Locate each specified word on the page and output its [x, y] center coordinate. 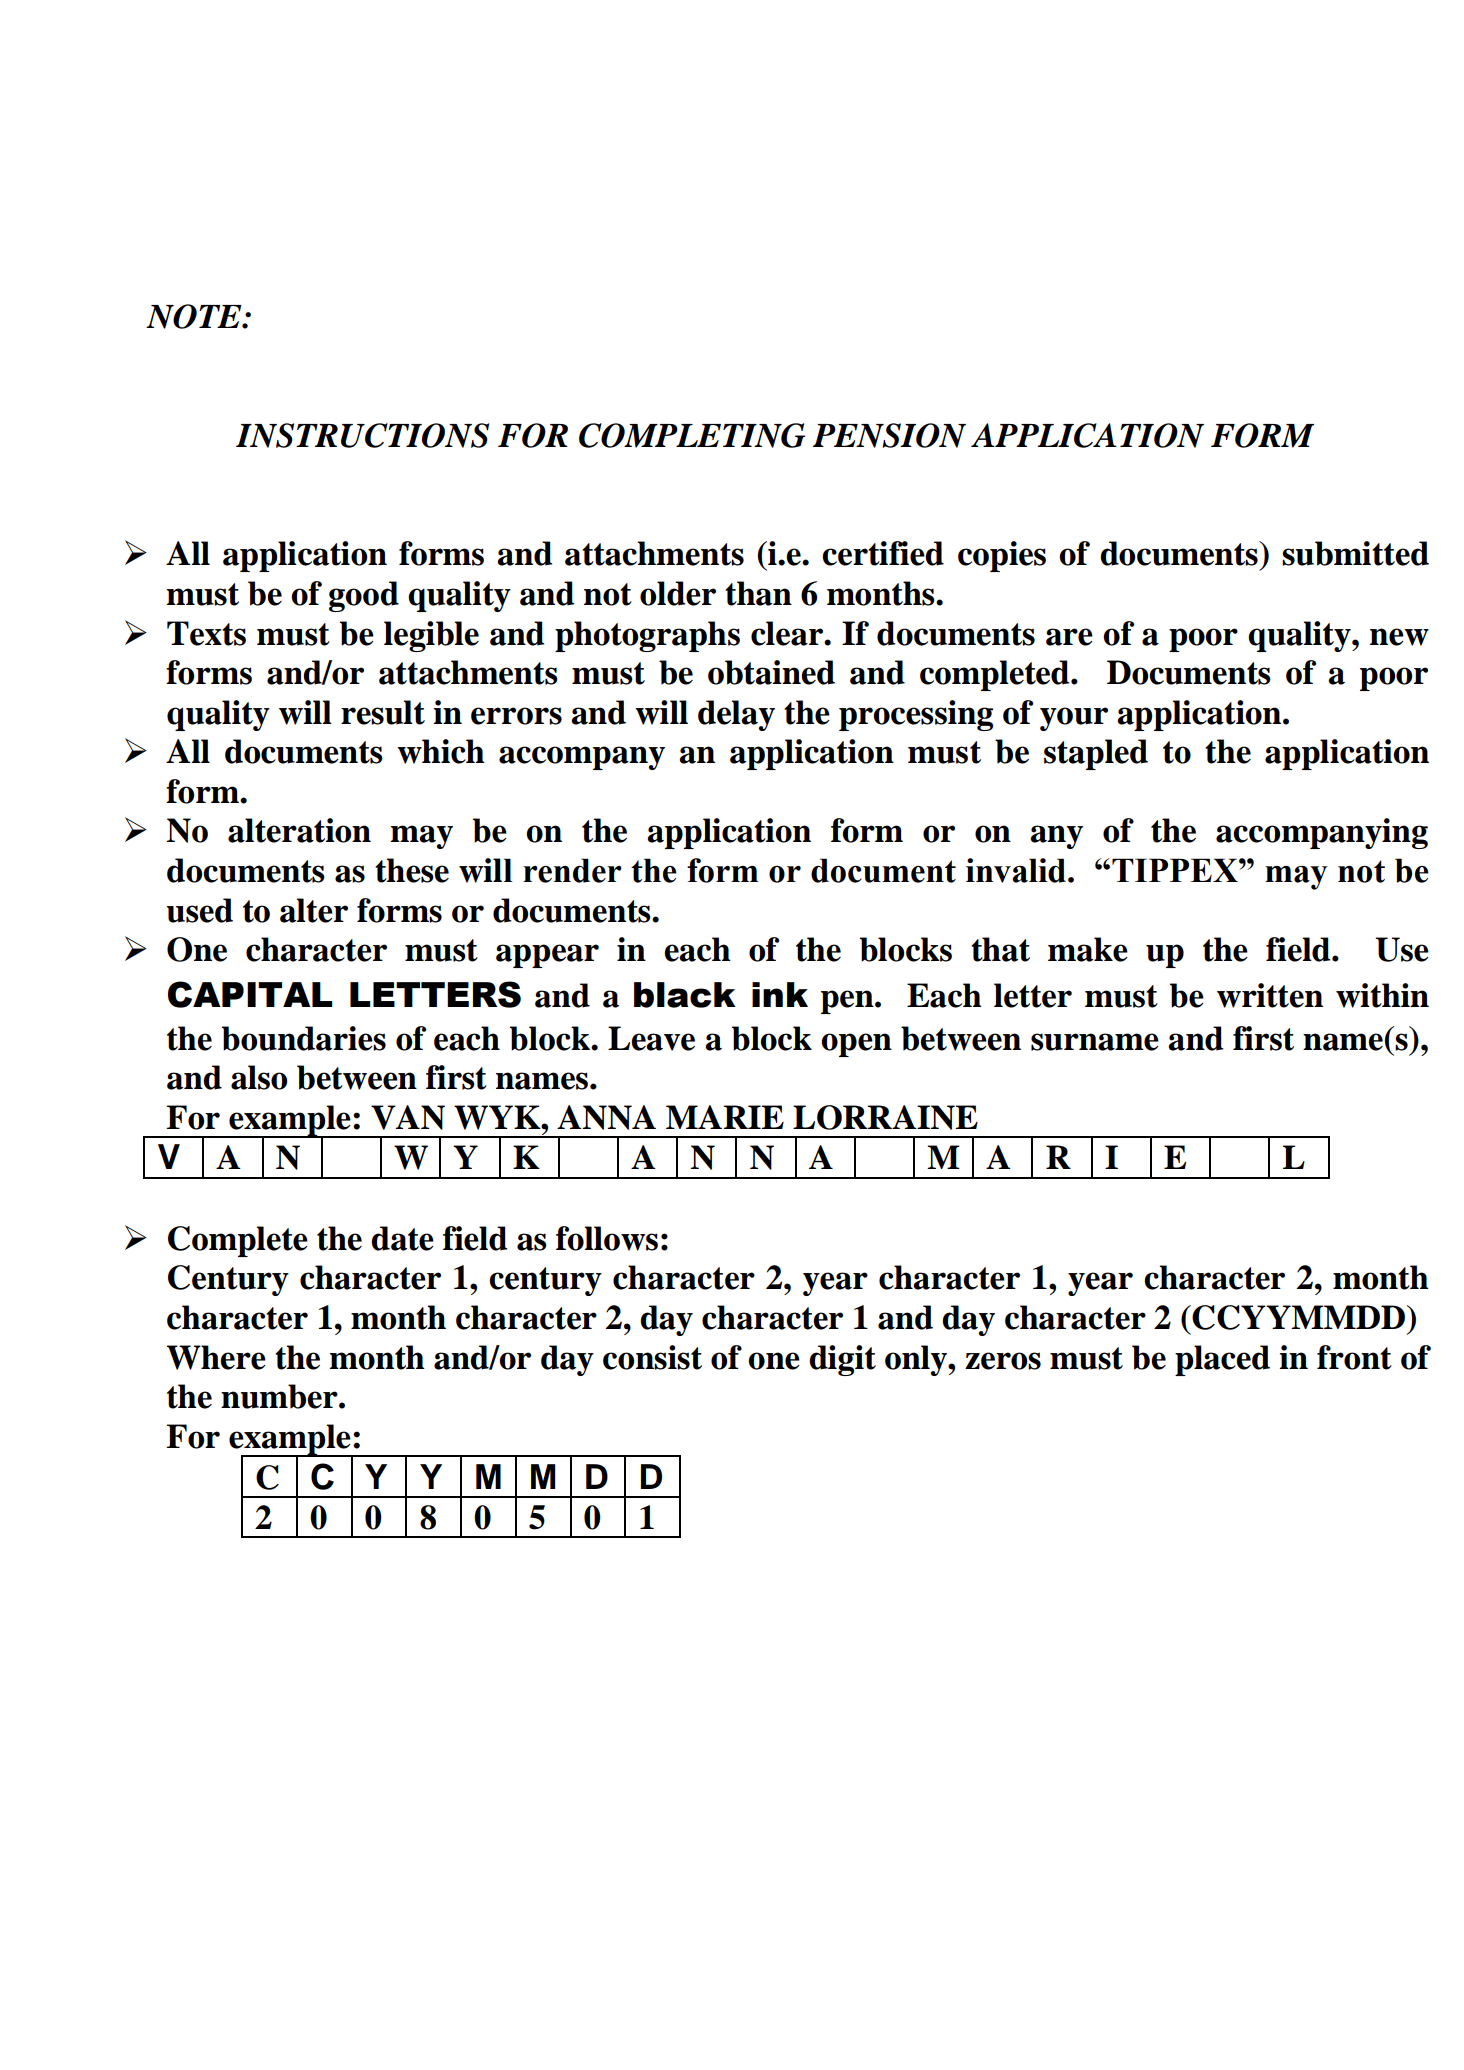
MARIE [725, 1117]
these [412, 870]
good [364, 596]
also [259, 1077]
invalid [1017, 870]
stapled [1096, 754]
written [1270, 995]
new [1399, 637]
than [758, 593]
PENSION [889, 435]
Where [216, 1357]
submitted [1355, 553]
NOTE [195, 316]
